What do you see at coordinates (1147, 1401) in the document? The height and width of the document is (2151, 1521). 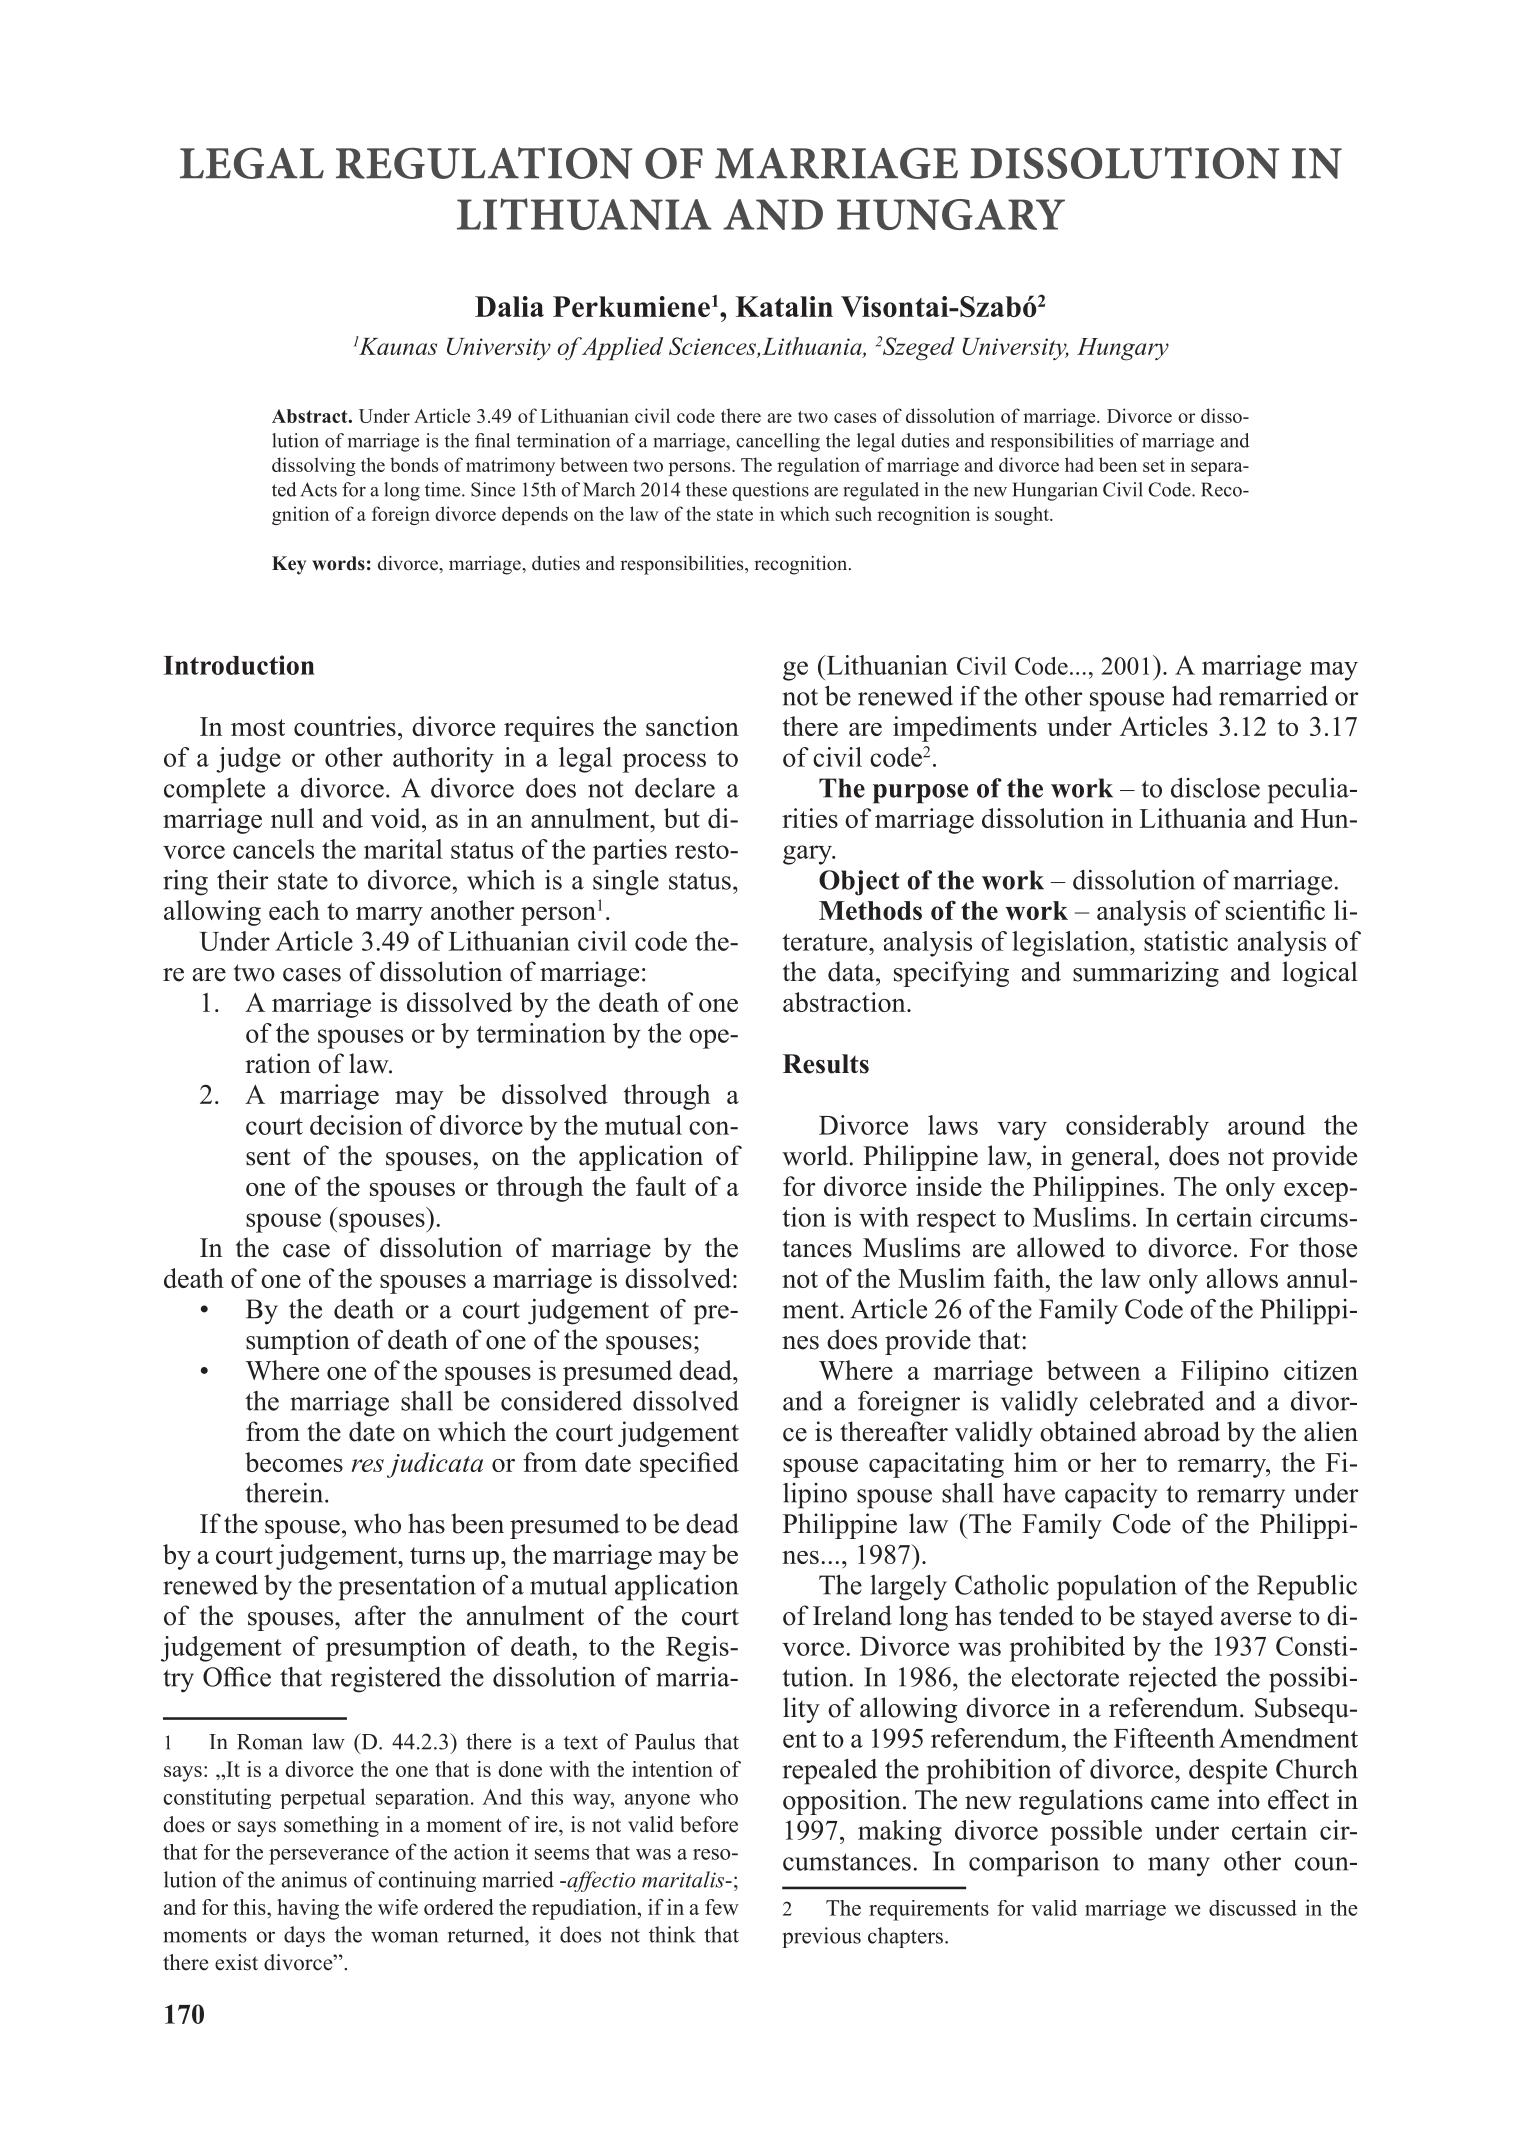 I see `celebrated` at bounding box center [1147, 1401].
